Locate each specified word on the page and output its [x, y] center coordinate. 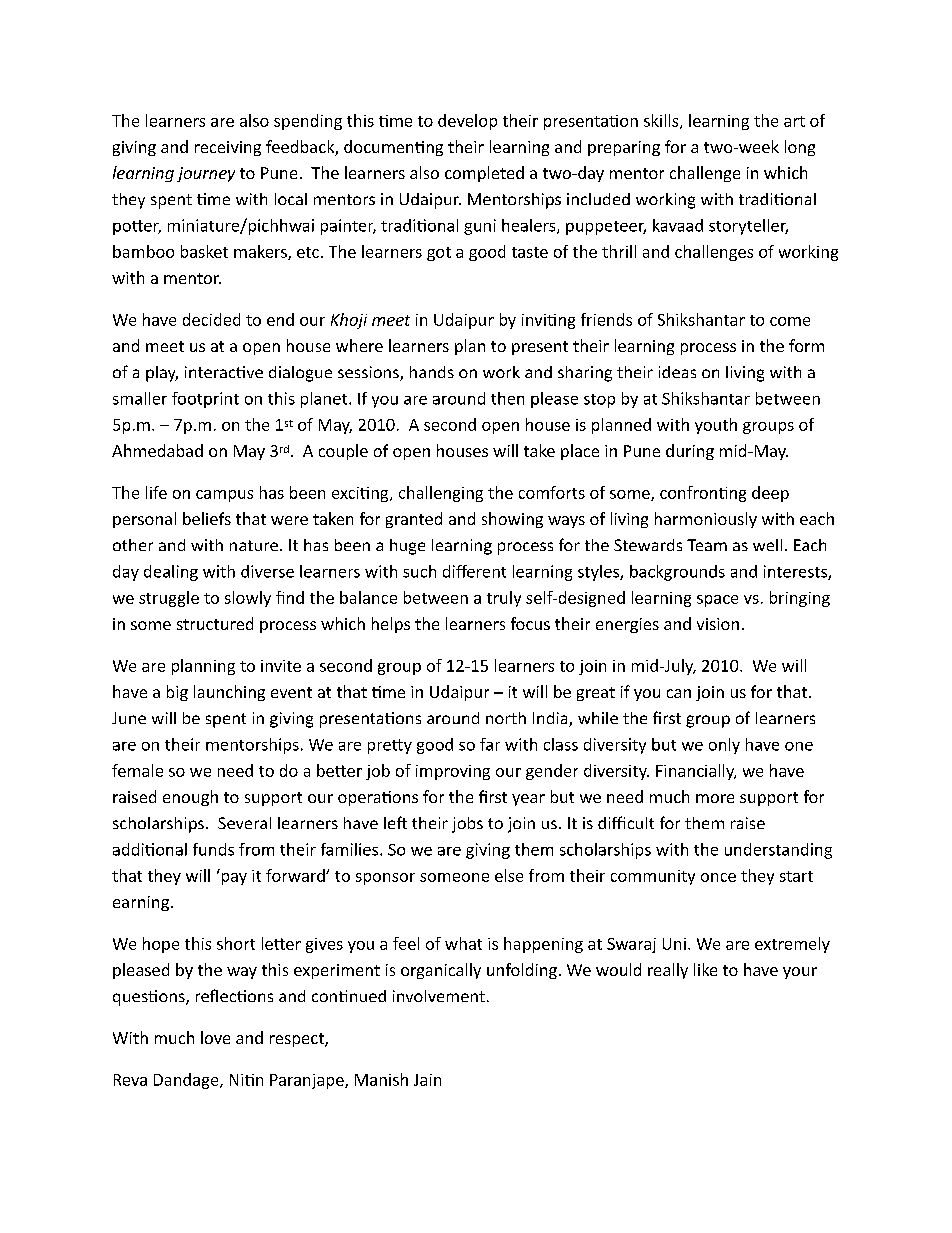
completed [484, 174]
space [717, 601]
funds [213, 849]
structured [215, 623]
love [215, 1037]
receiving [228, 148]
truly [504, 599]
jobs [467, 825]
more [715, 798]
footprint [205, 400]
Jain [427, 1080]
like [705, 969]
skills [662, 121]
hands [432, 372]
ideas [677, 372]
